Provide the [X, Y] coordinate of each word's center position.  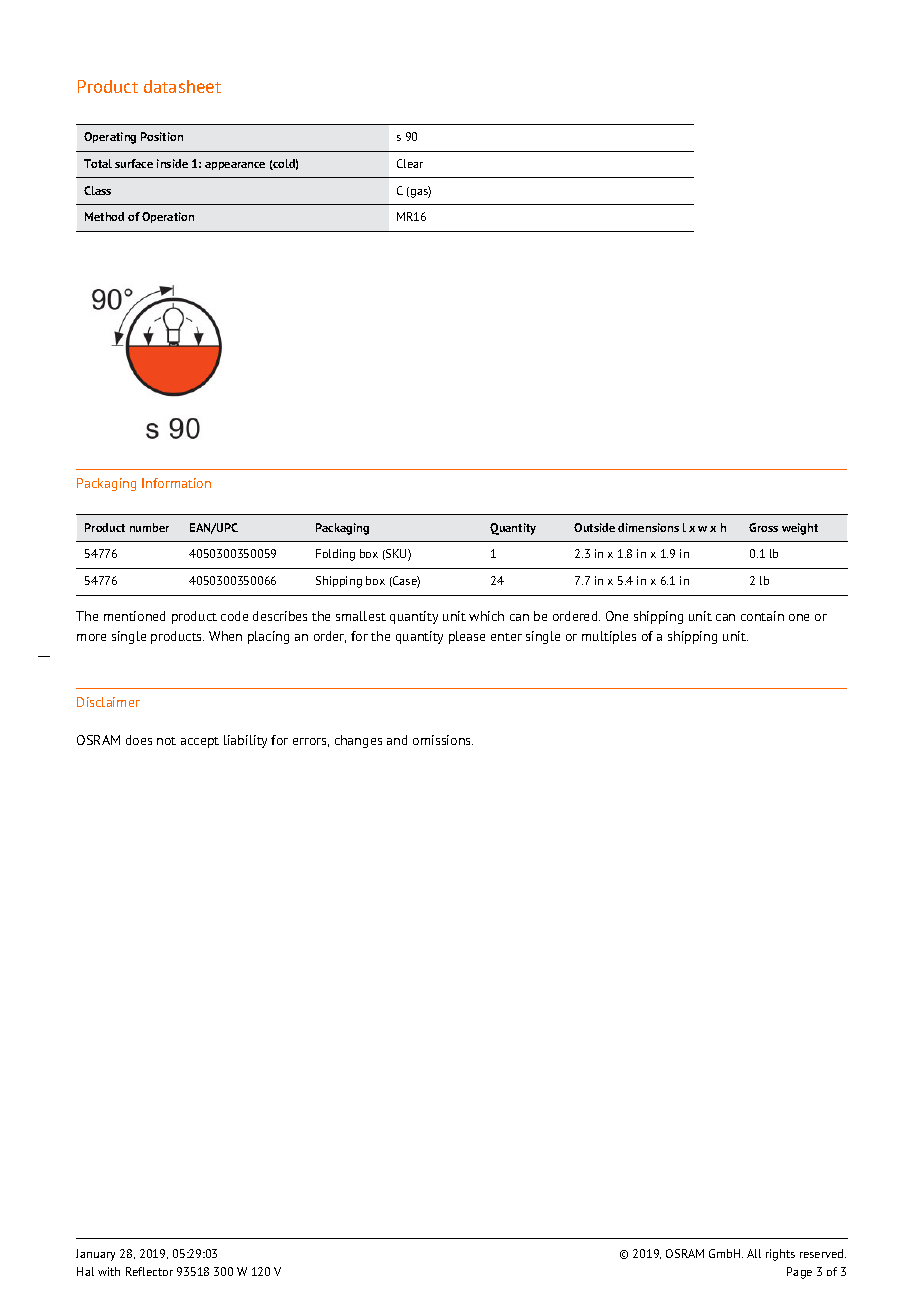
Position [162, 136]
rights [780, 1255]
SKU [396, 555]
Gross [763, 527]
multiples [609, 637]
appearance [235, 166]
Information [176, 483]
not [166, 741]
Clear [410, 163]
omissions [443, 740]
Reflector [149, 1271]
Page [799, 1273]
